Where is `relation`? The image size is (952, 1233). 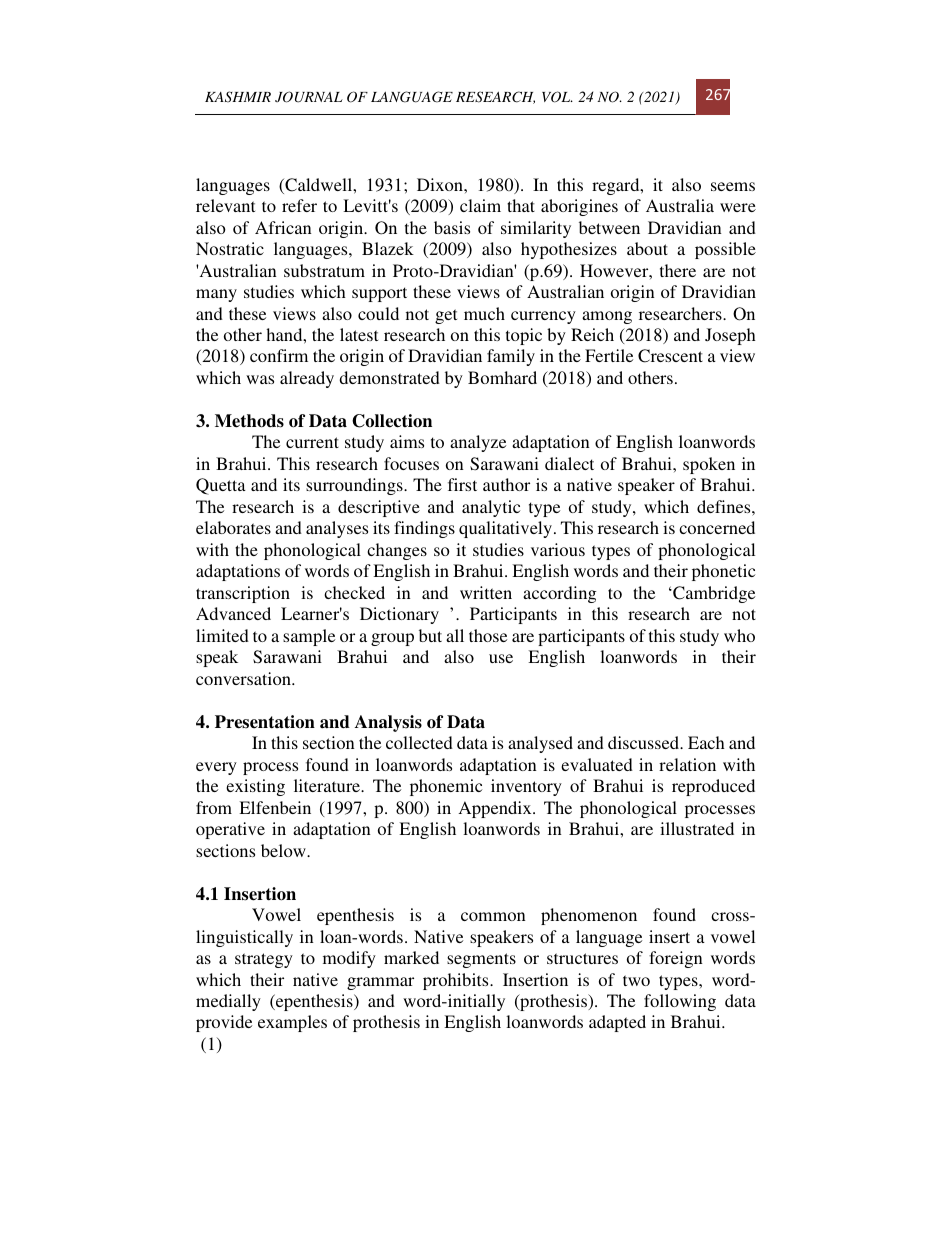 relation is located at coordinates (687, 764).
